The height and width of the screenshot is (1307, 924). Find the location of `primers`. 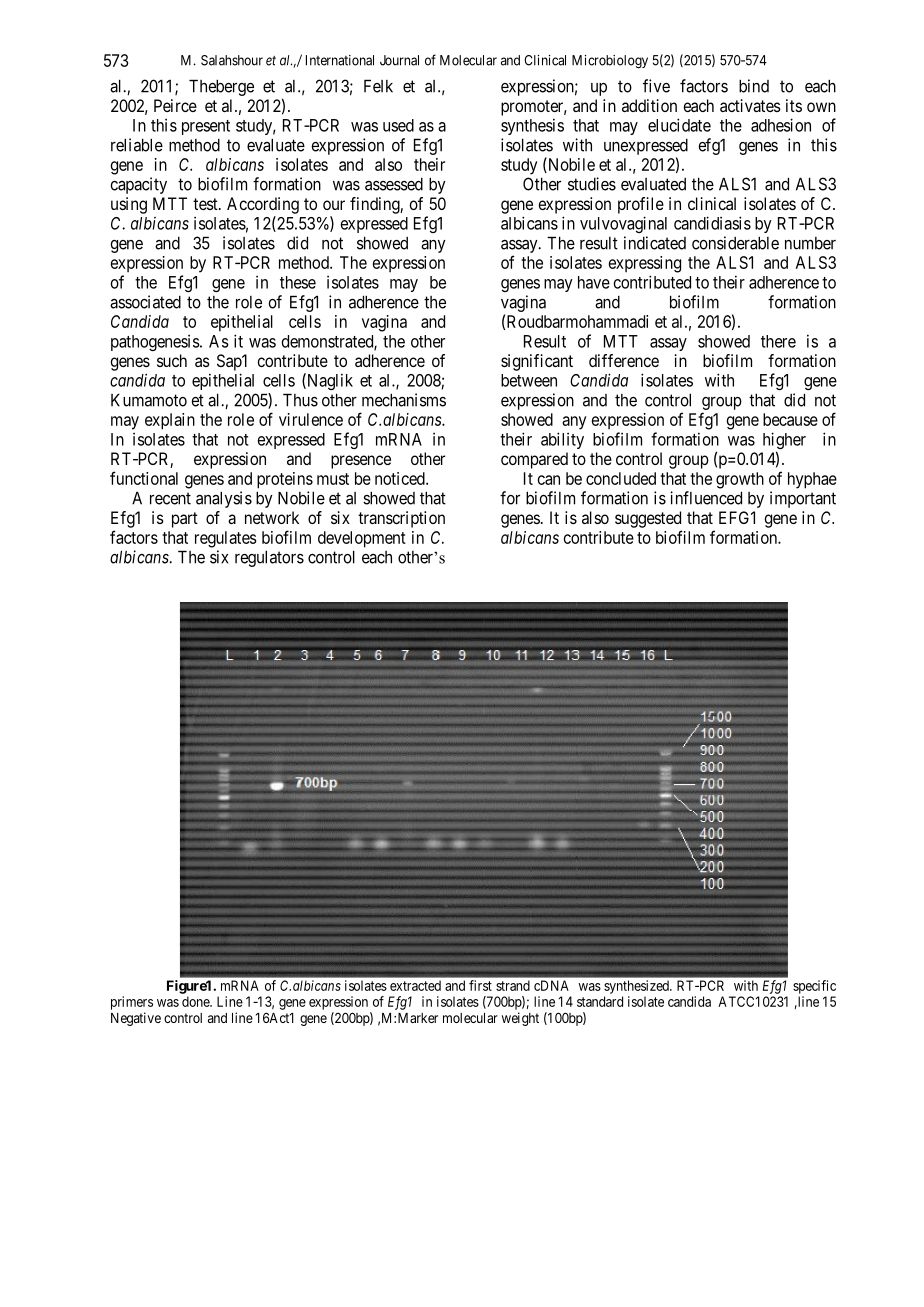

primers is located at coordinates (132, 1003).
